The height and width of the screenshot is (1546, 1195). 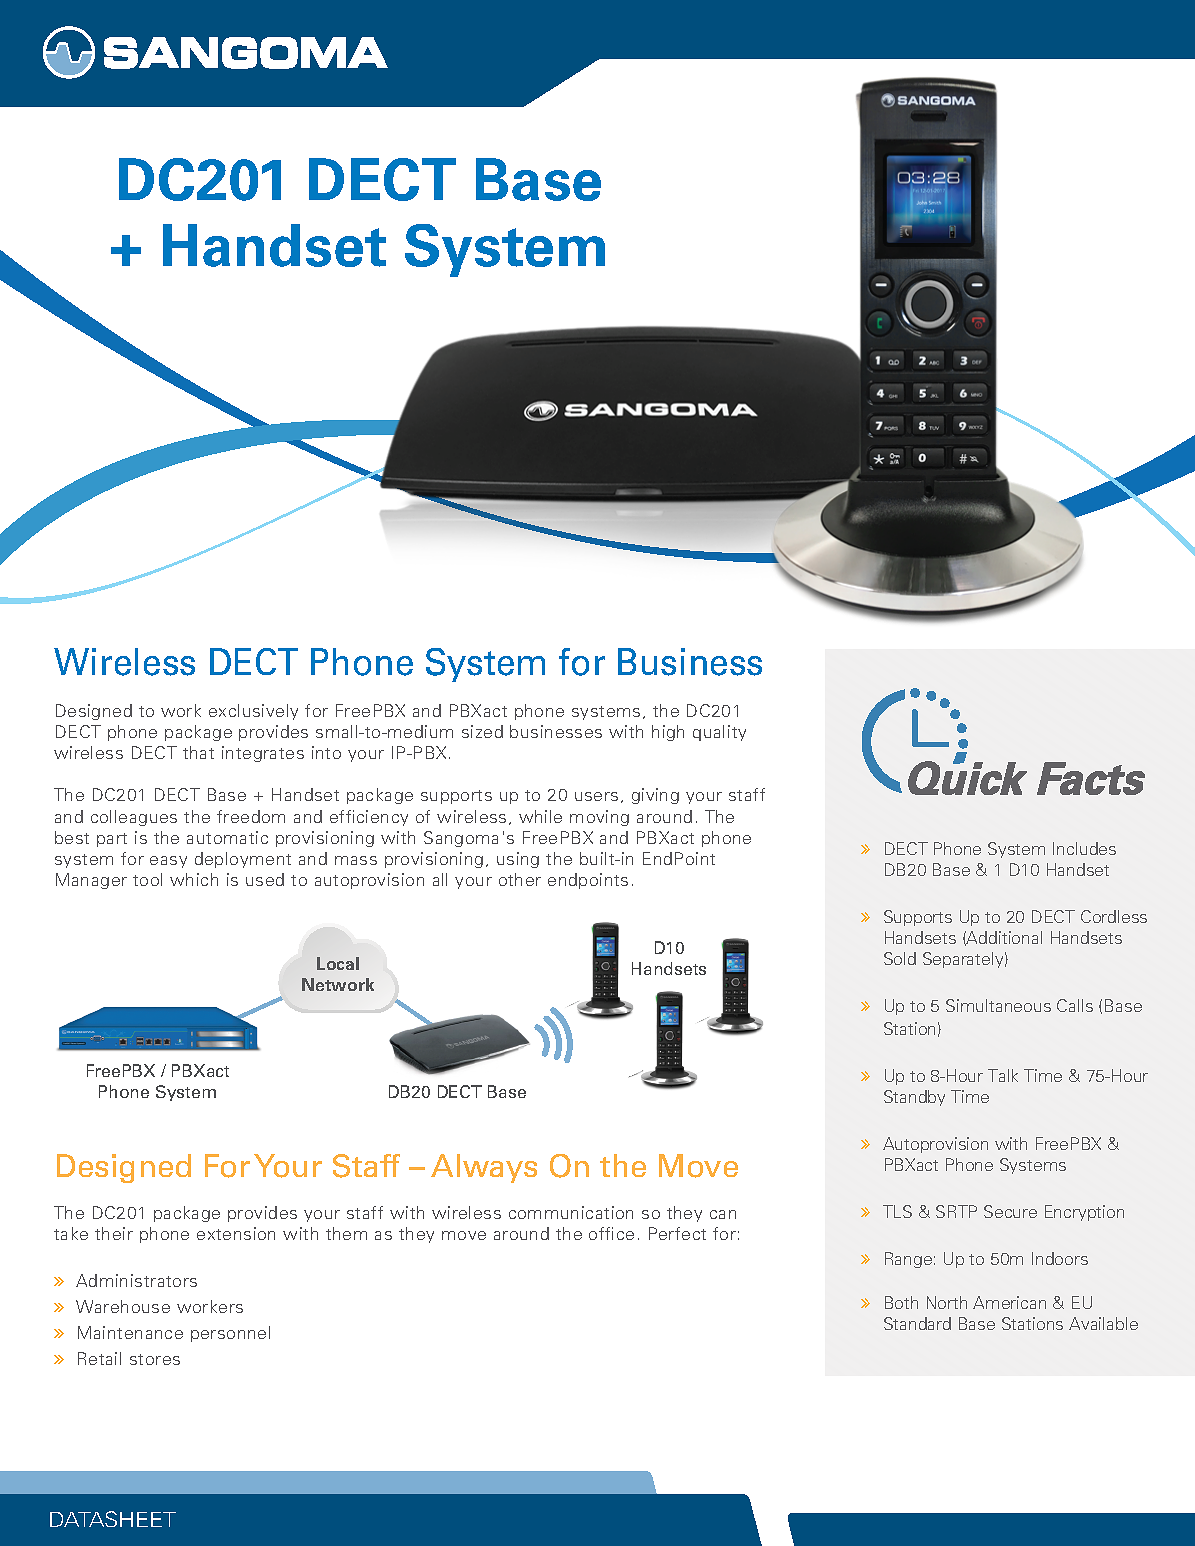 What do you see at coordinates (917, 1323) in the screenshot?
I see `Standard` at bounding box center [917, 1323].
